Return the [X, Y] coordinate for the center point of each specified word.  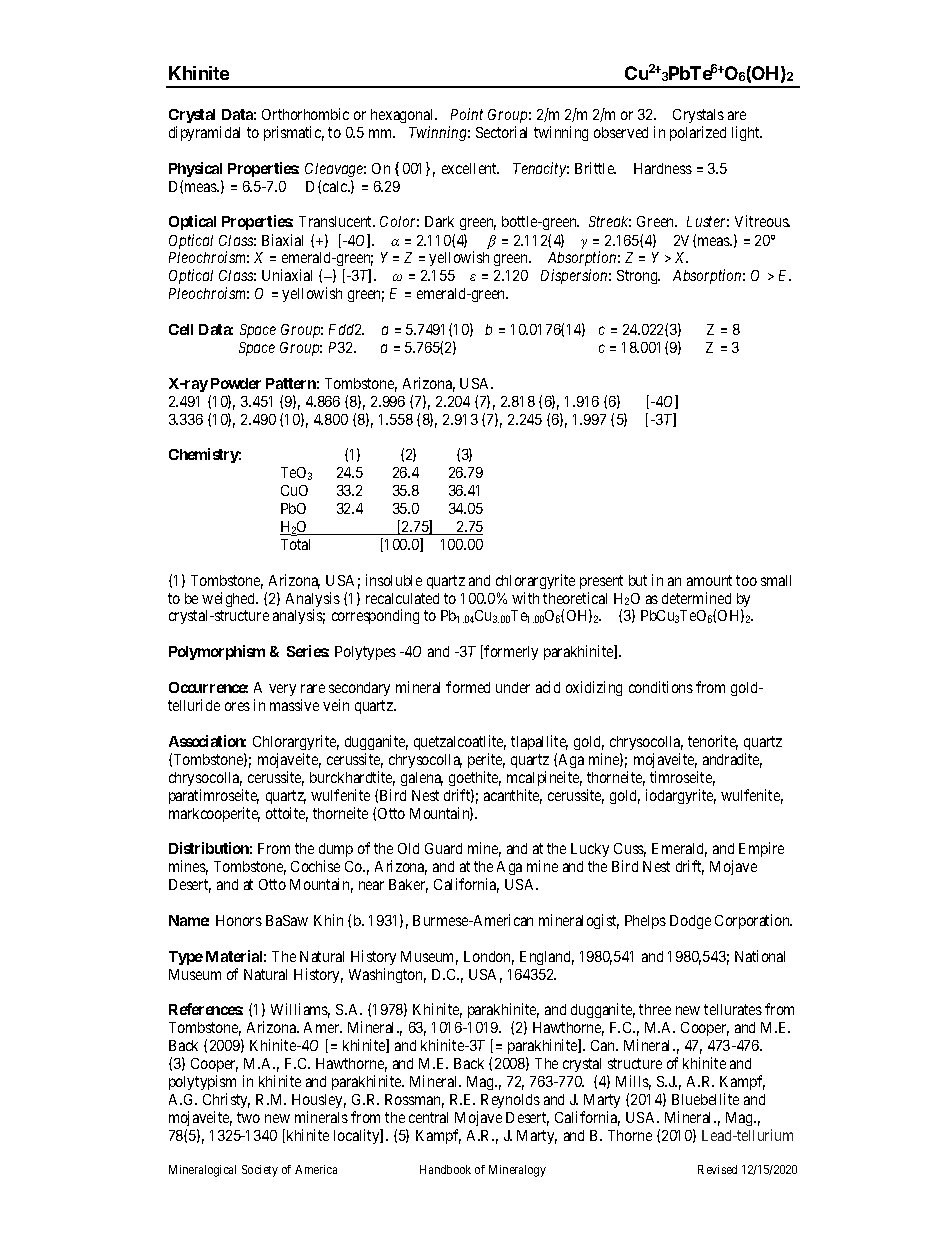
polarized [698, 133]
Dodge [690, 922]
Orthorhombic [305, 114]
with [525, 598]
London [489, 958]
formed [468, 687]
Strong [638, 277]
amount [709, 580]
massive [294, 705]
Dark [439, 221]
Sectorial [501, 132]
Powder [236, 383]
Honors [239, 920]
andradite [732, 760]
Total [295, 544]
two [248, 1117]
